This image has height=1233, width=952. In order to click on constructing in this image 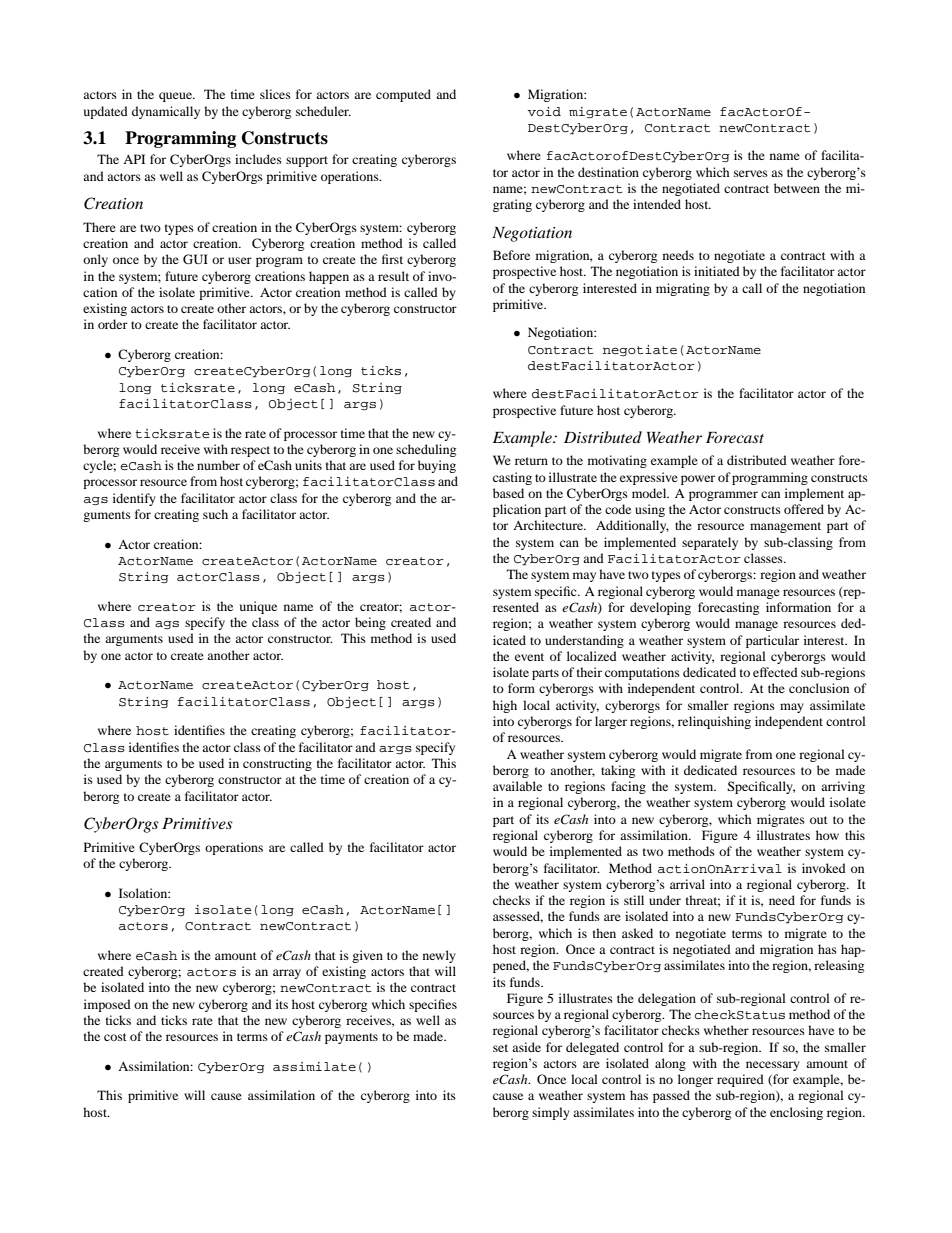, I will do `click(277, 764)`.
